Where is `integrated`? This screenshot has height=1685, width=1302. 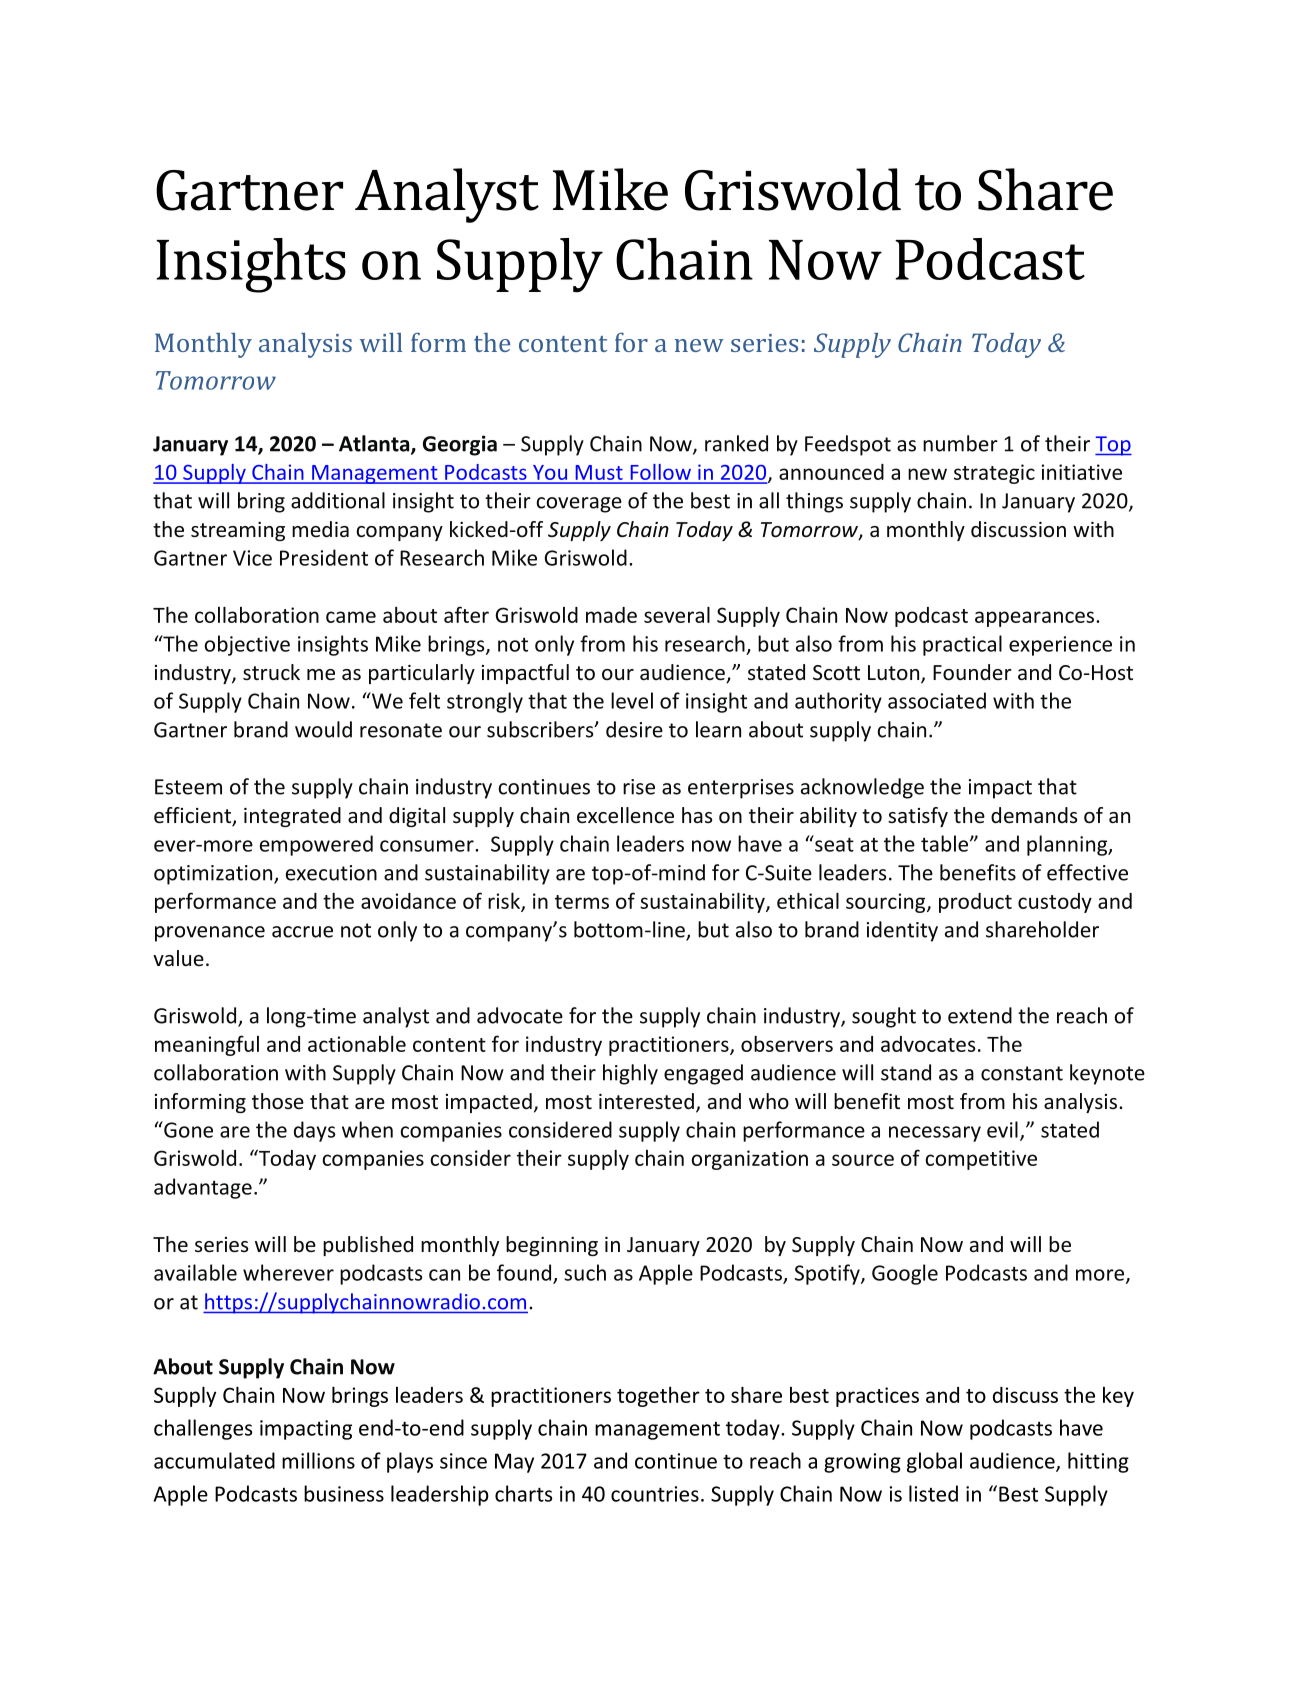 integrated is located at coordinates (292, 817).
